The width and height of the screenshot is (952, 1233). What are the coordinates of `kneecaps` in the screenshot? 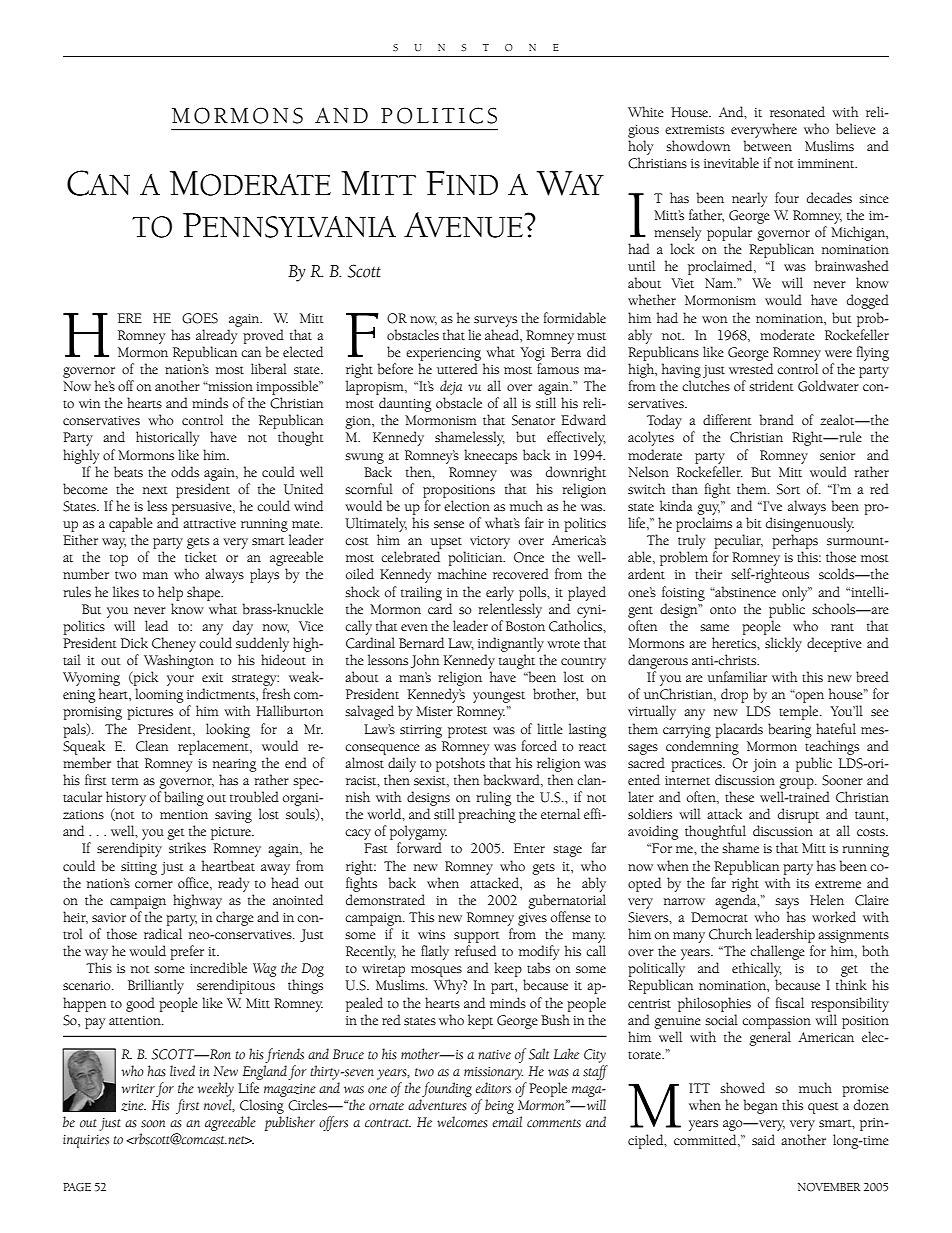 It's located at (490, 456).
